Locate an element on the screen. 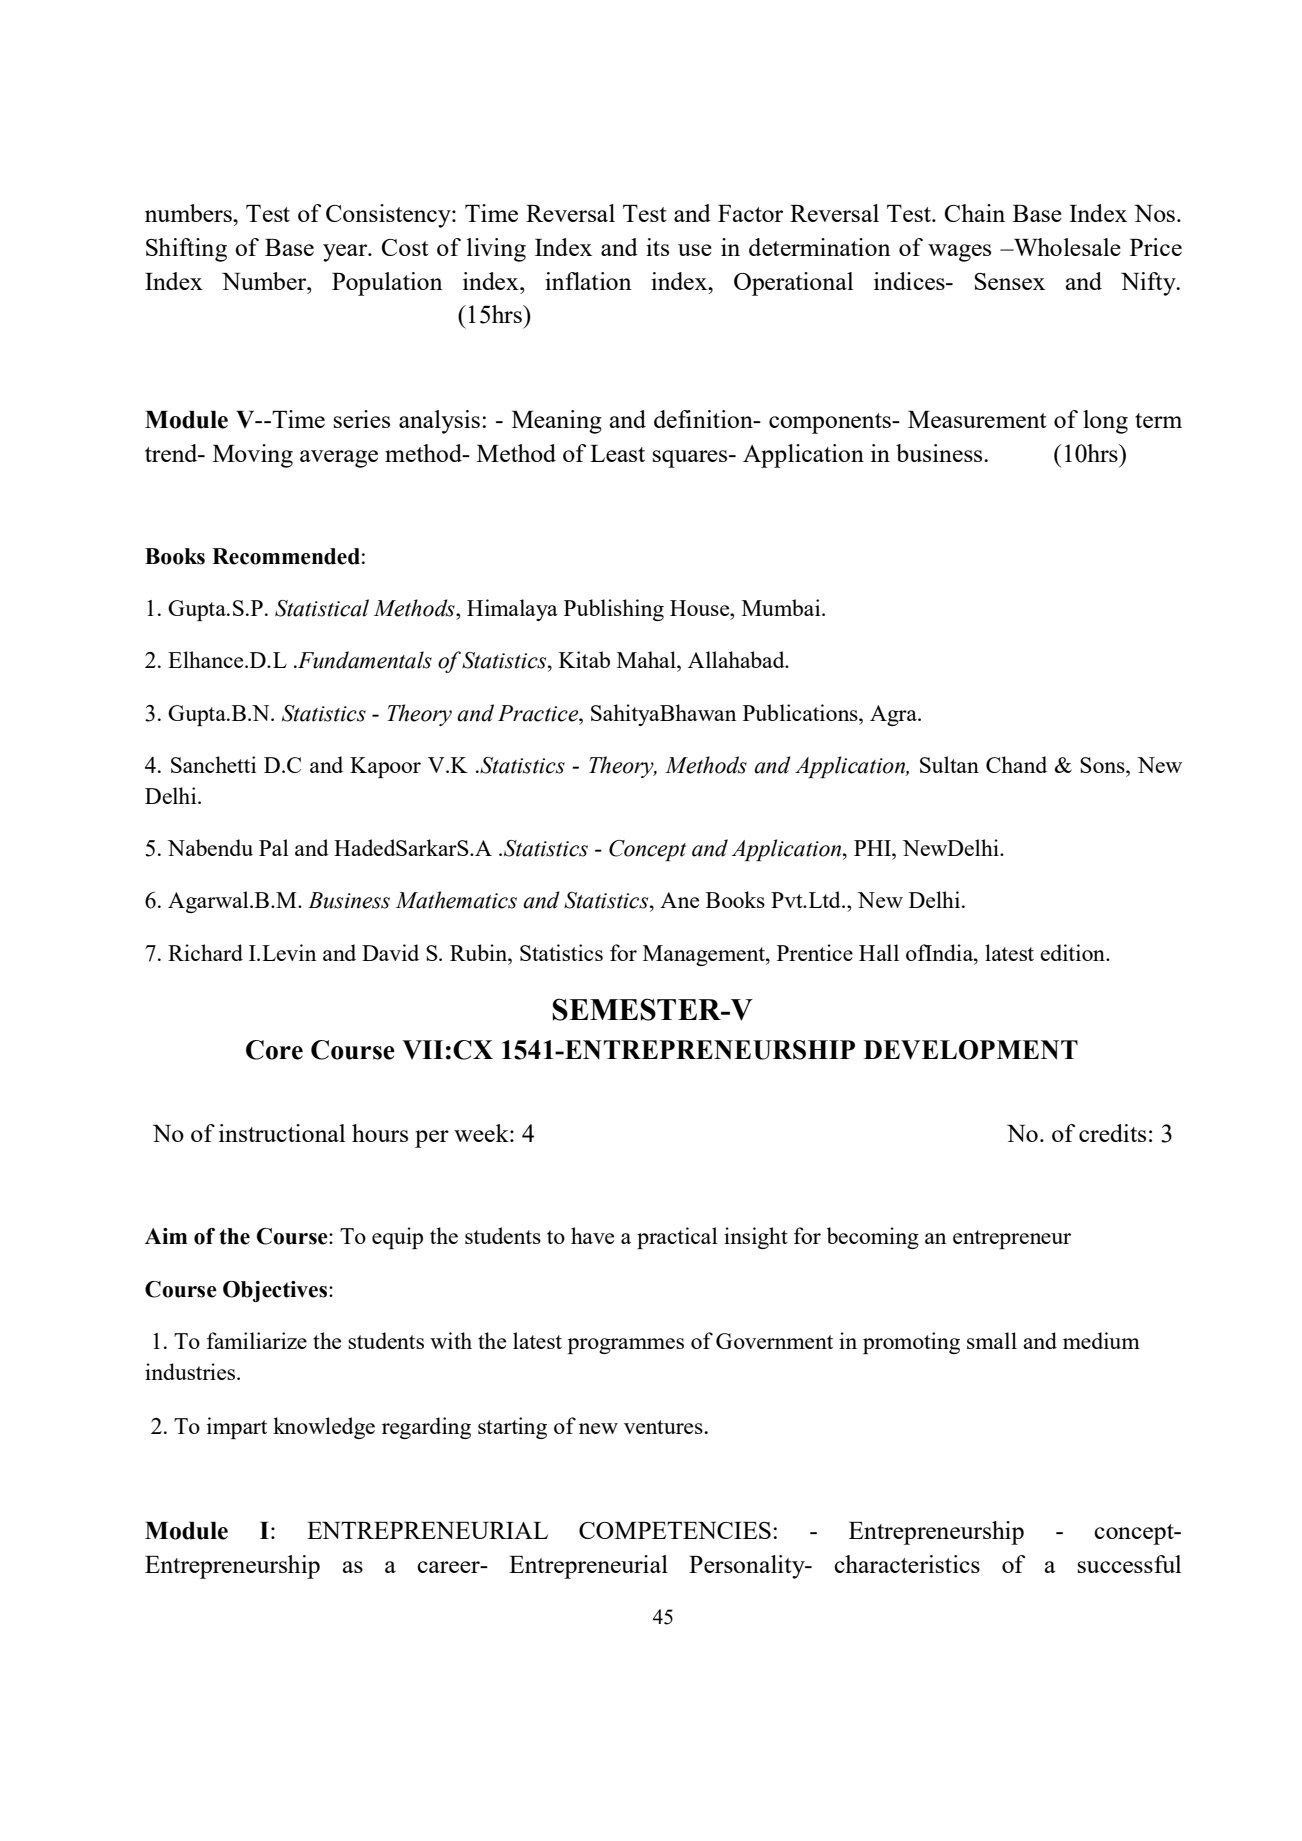 The width and height of the screenshot is (1302, 1841). inflation is located at coordinates (588, 281).
